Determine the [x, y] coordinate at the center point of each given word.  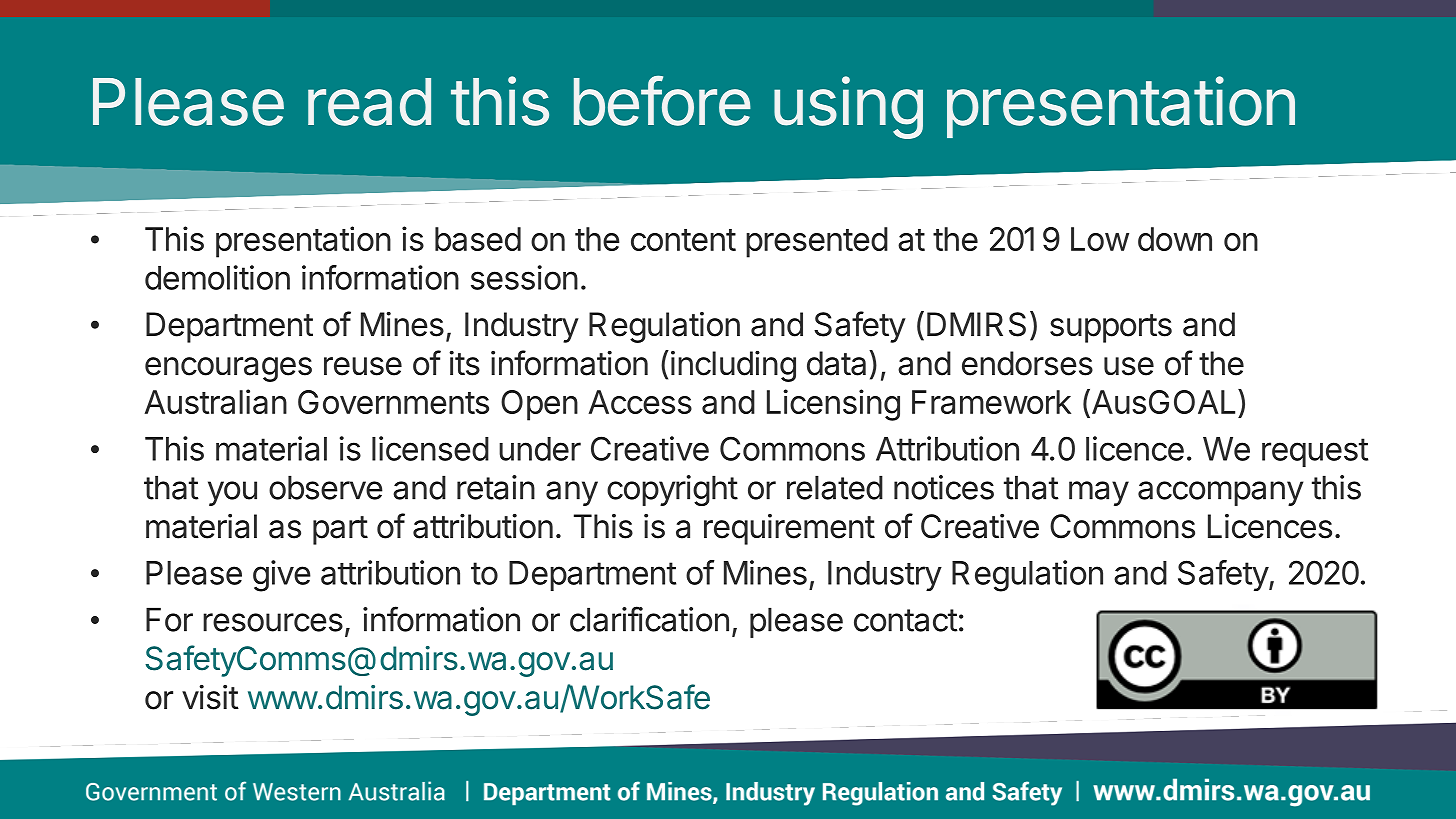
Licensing [833, 405]
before [662, 100]
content [683, 240]
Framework [991, 402]
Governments [393, 402]
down [1175, 239]
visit [210, 697]
